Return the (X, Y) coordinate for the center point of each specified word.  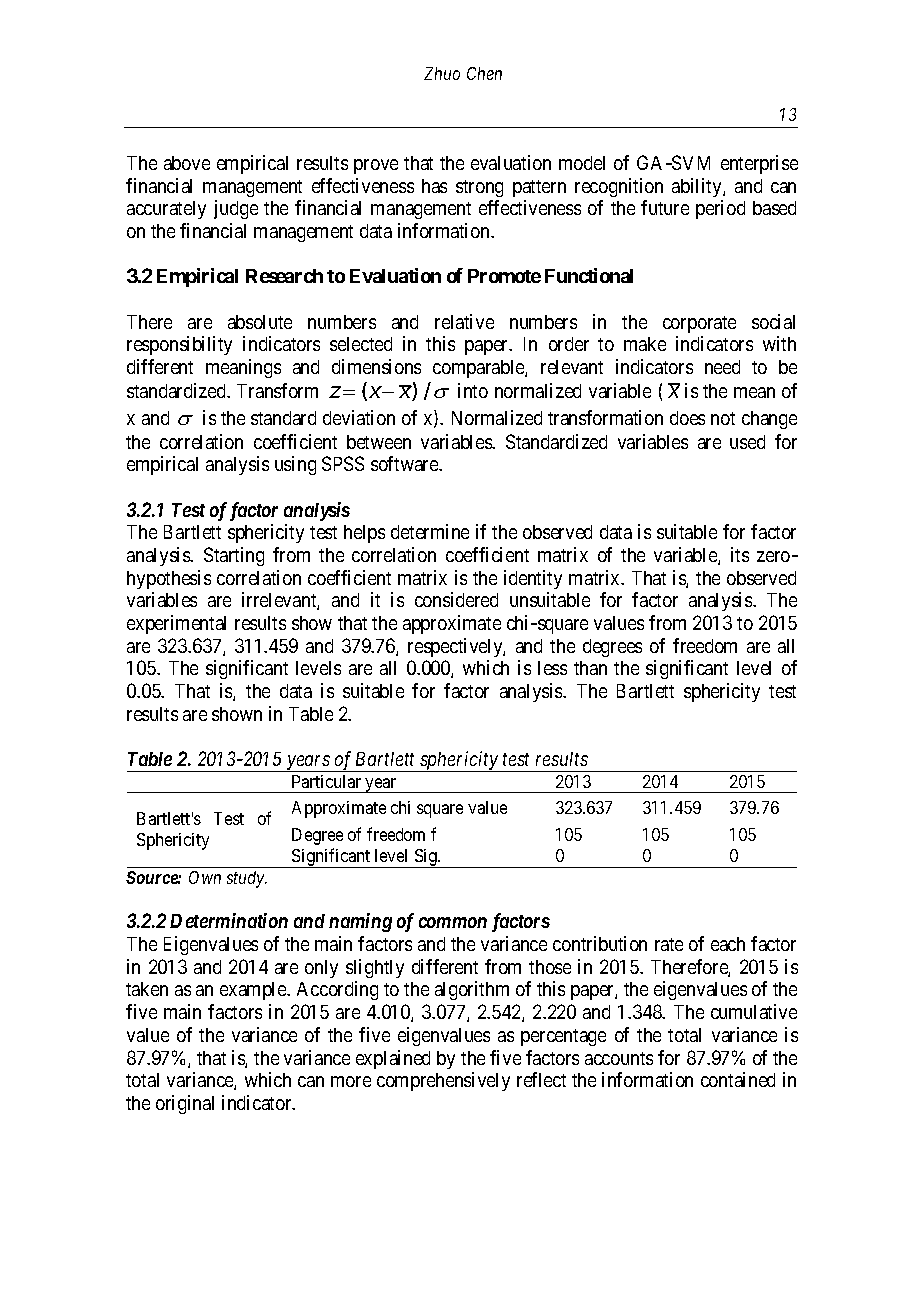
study (247, 879)
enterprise (759, 164)
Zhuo (442, 73)
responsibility (179, 345)
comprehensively (443, 1081)
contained (738, 1079)
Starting (234, 556)
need (722, 367)
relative (464, 321)
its (740, 554)
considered (456, 599)
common (453, 922)
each (728, 944)
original (185, 1104)
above (187, 163)
